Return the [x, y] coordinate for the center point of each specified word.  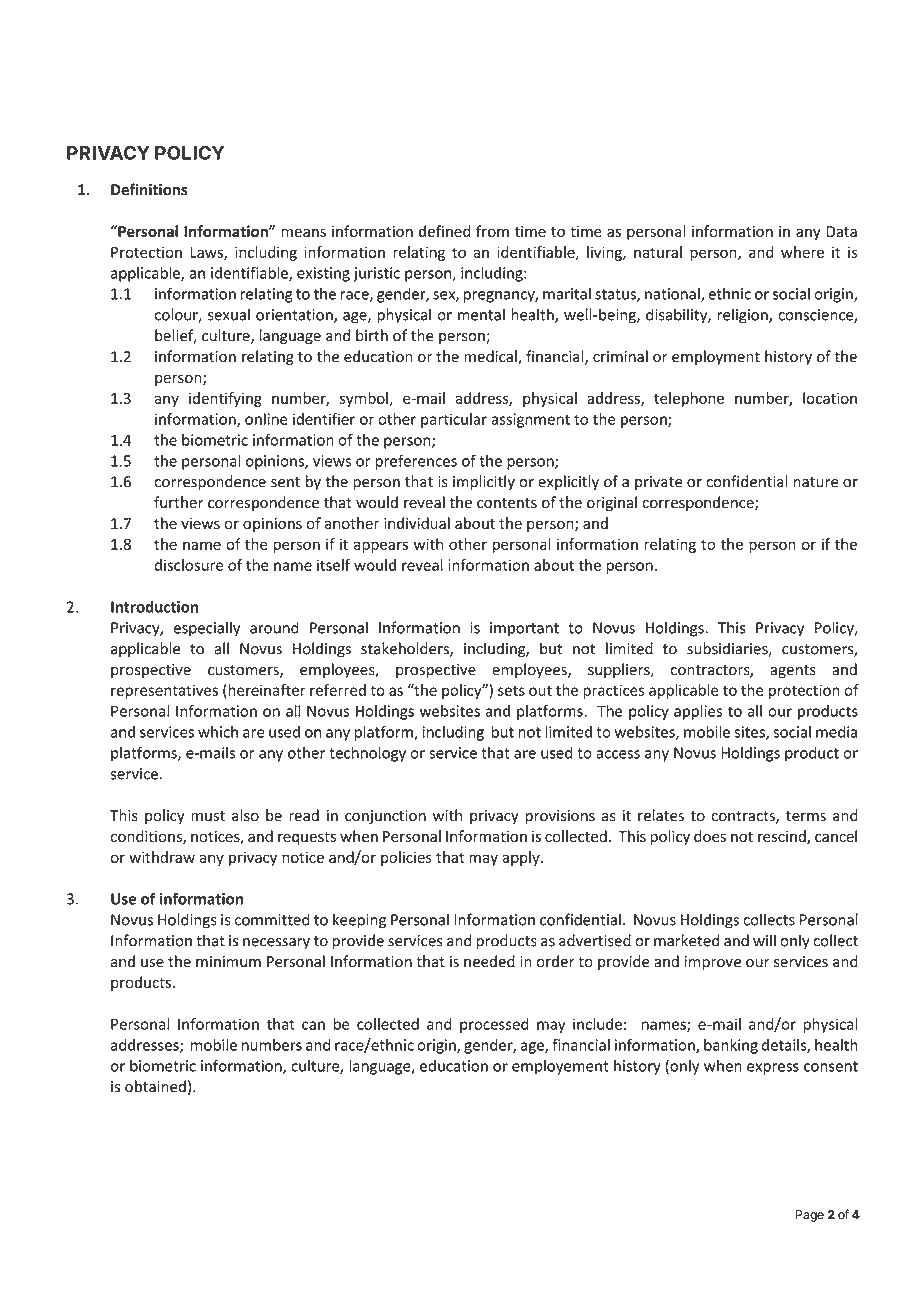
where [802, 252]
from [492, 231]
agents [793, 671]
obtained [155, 1086]
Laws [207, 253]
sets [511, 690]
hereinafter [266, 690]
